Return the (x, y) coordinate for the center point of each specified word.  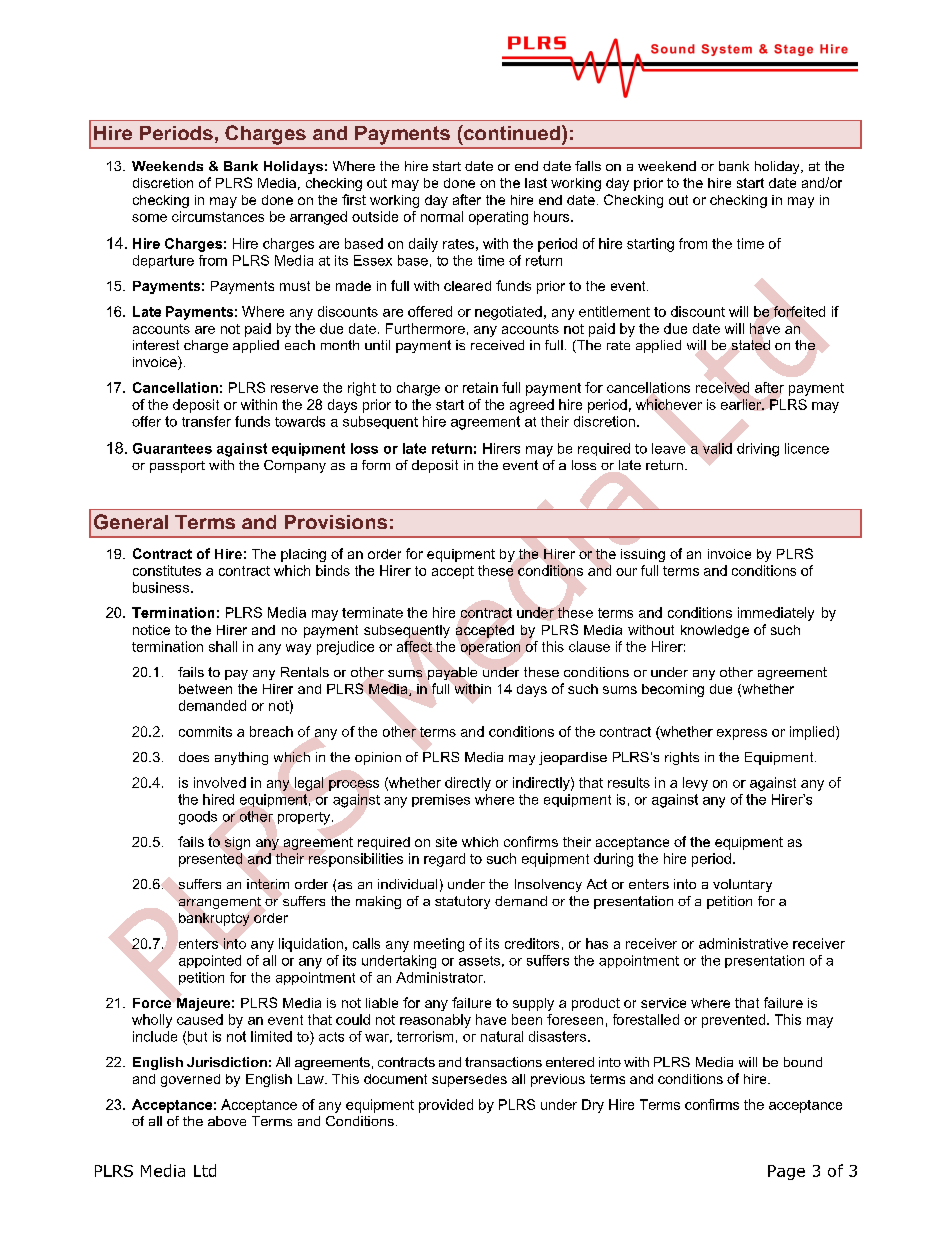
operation (490, 648)
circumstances (218, 216)
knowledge (715, 631)
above (227, 1121)
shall (223, 646)
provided (446, 1106)
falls (588, 166)
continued (511, 132)
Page (786, 1172)
